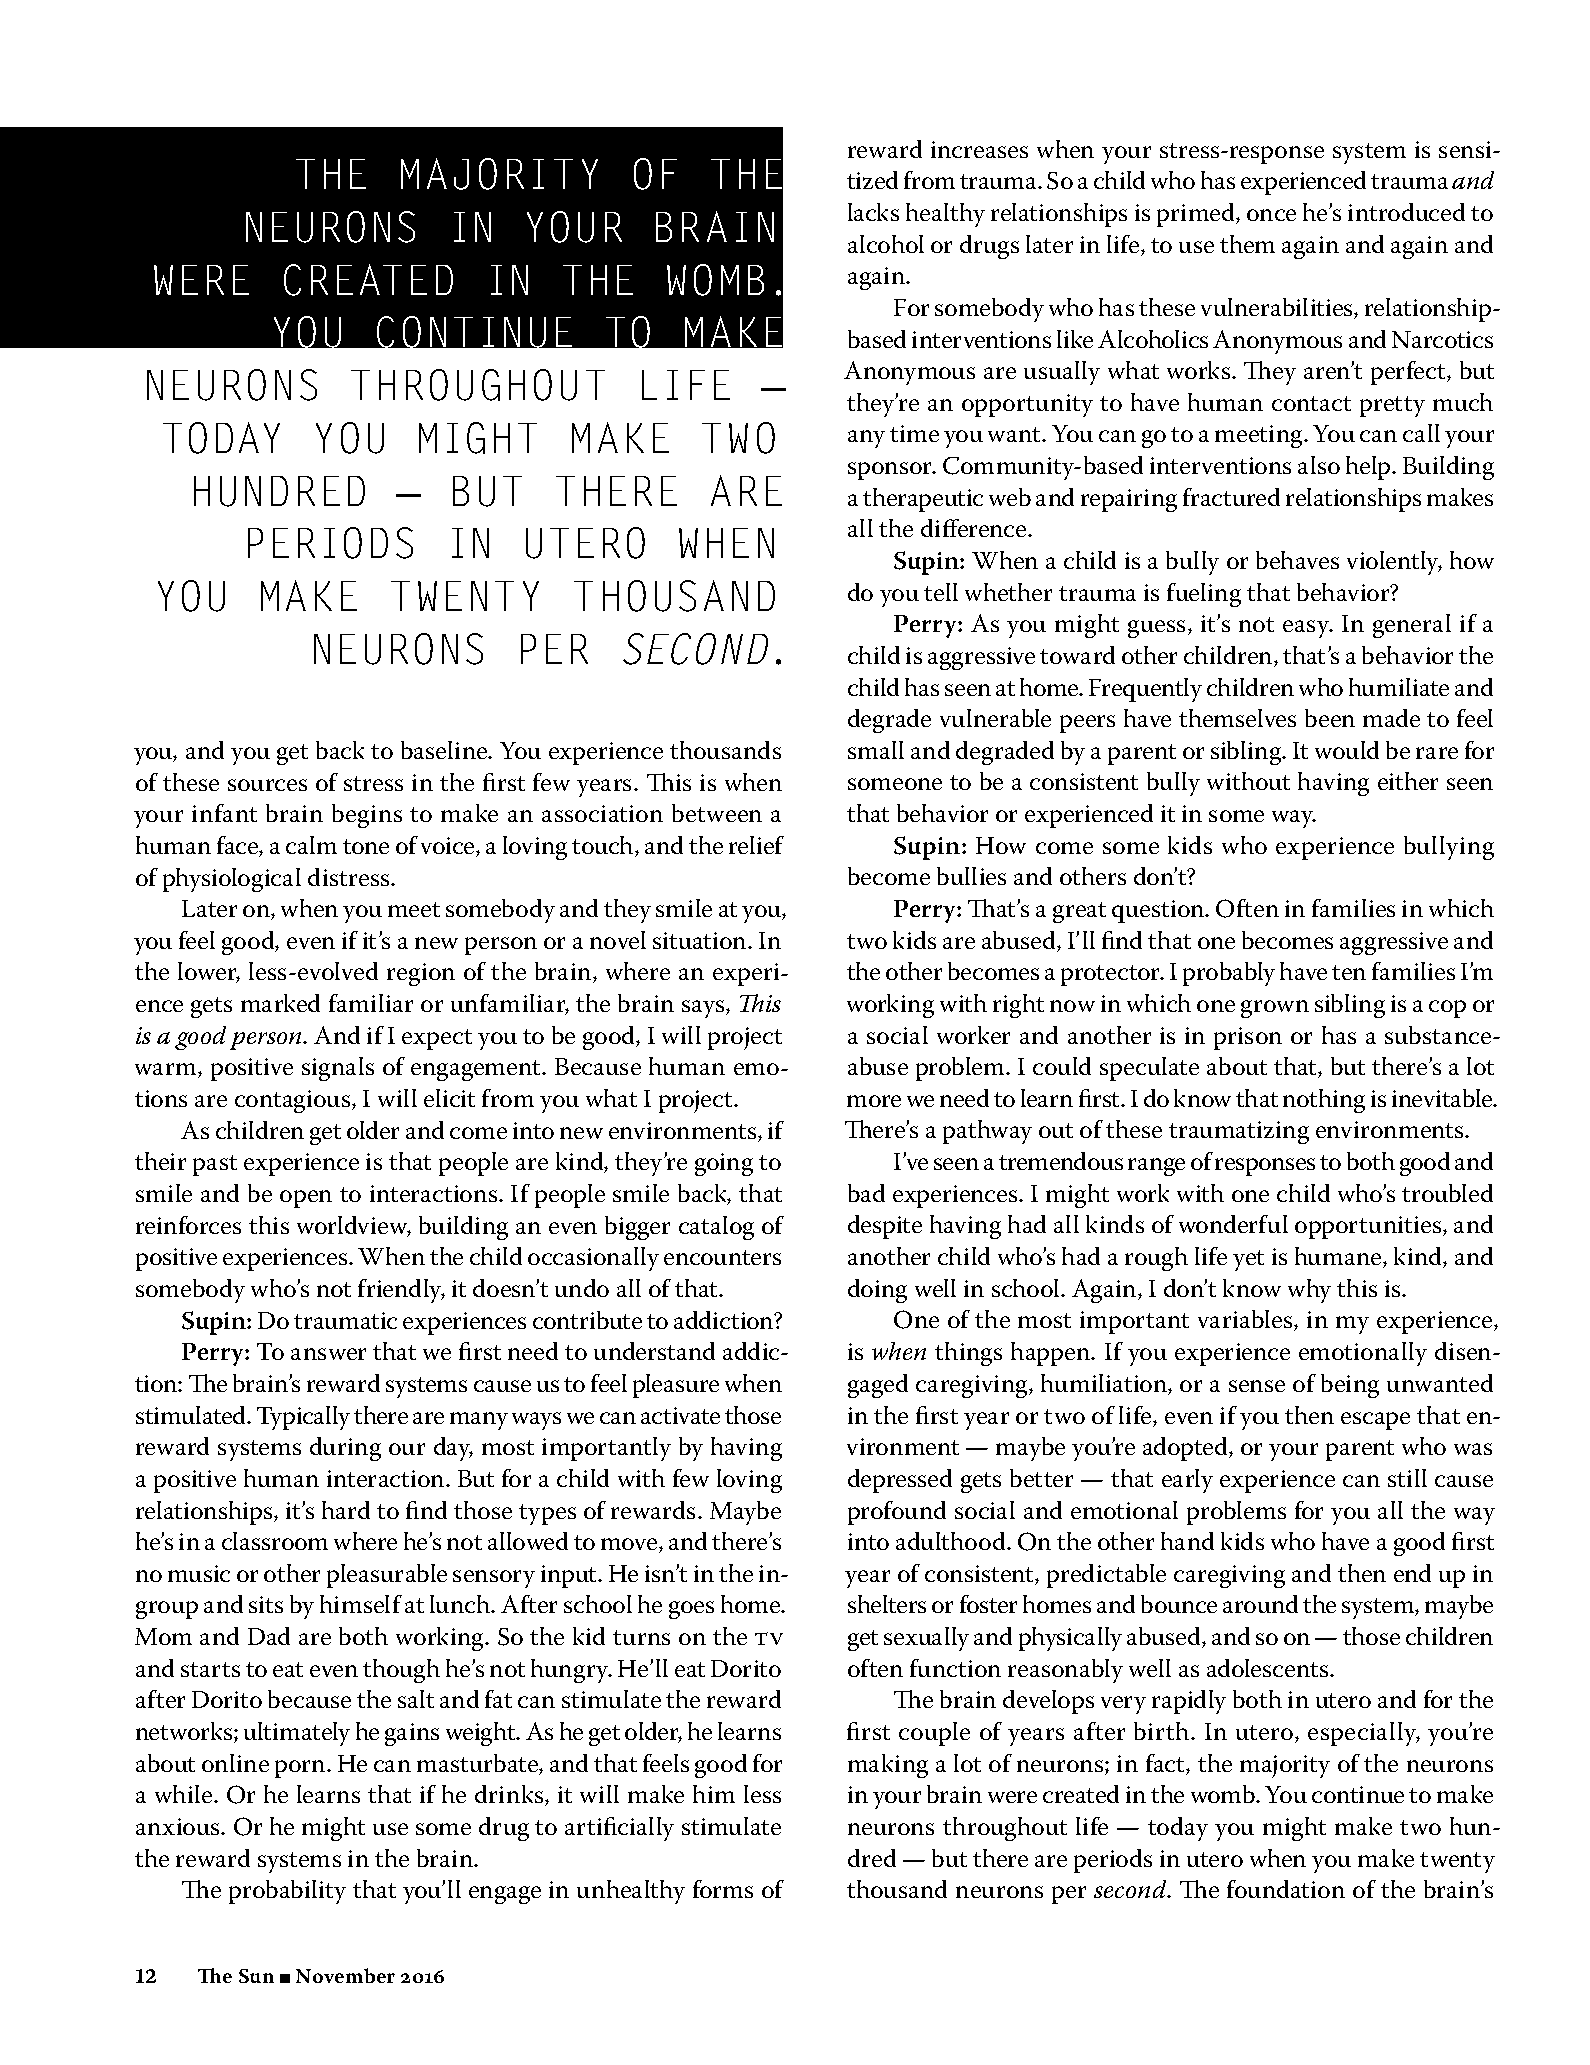  Describe the element at coordinates (876, 750) in the page. I see `small` at that location.
